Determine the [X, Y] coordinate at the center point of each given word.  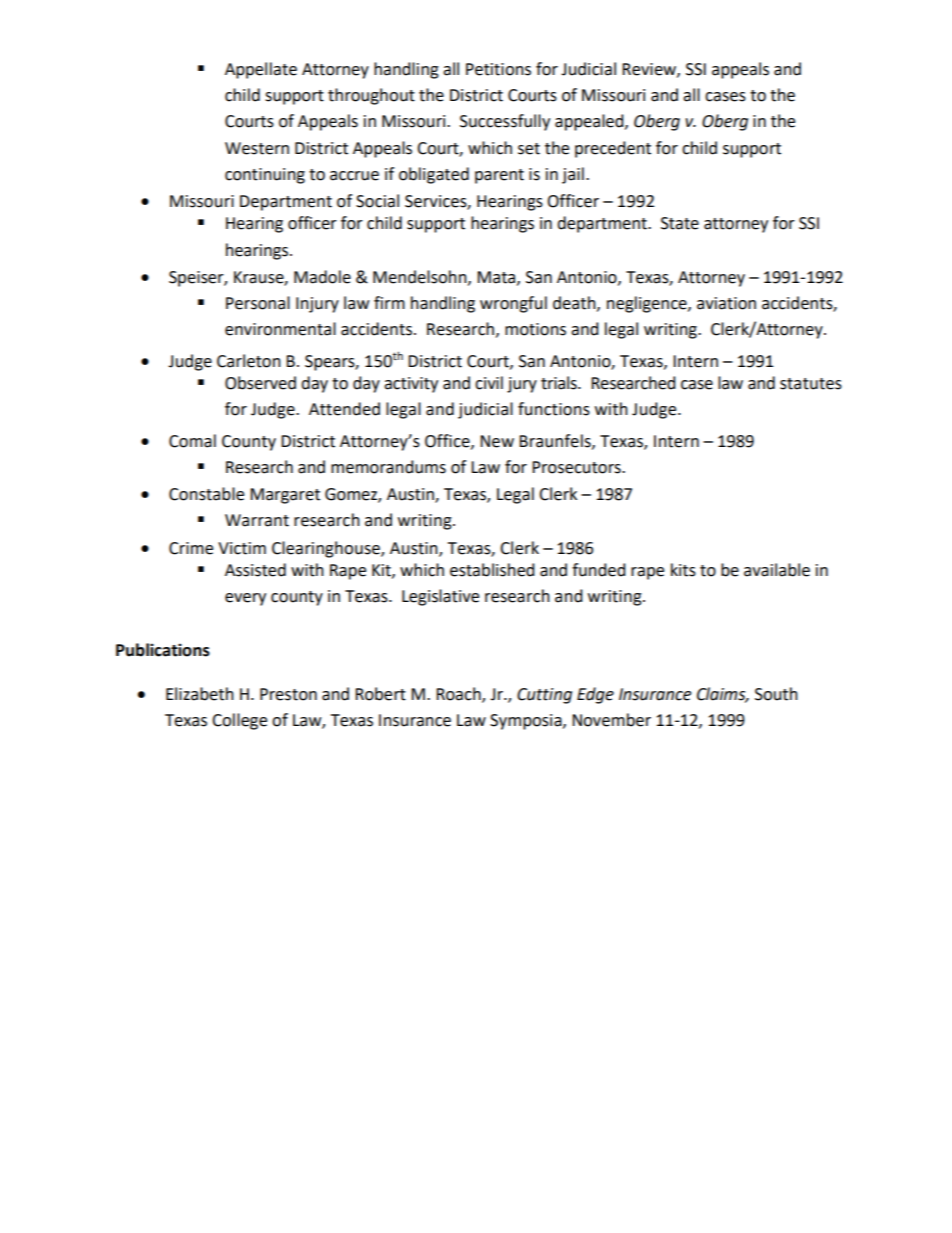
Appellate [261, 70]
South [776, 694]
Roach [459, 695]
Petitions [498, 69]
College [239, 721]
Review [650, 70]
